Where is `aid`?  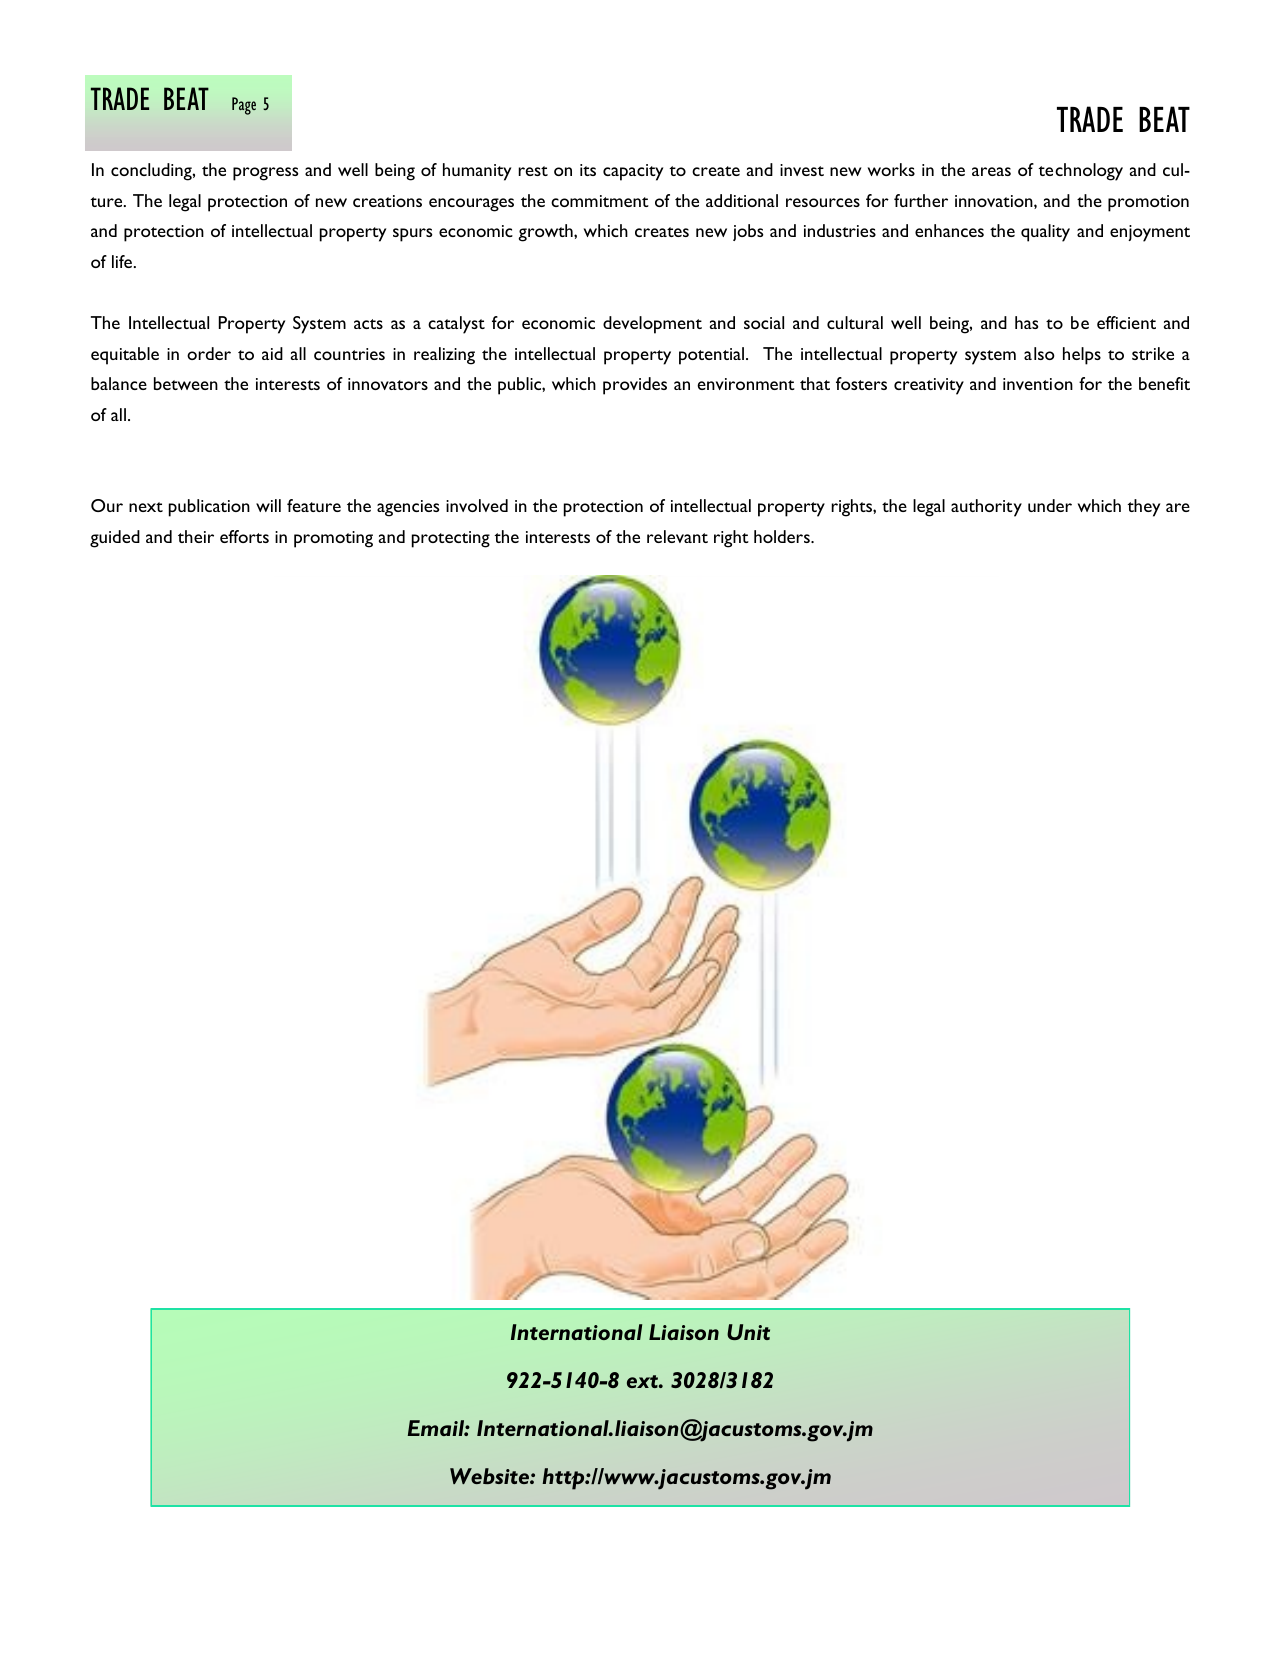
aid is located at coordinates (272, 353).
